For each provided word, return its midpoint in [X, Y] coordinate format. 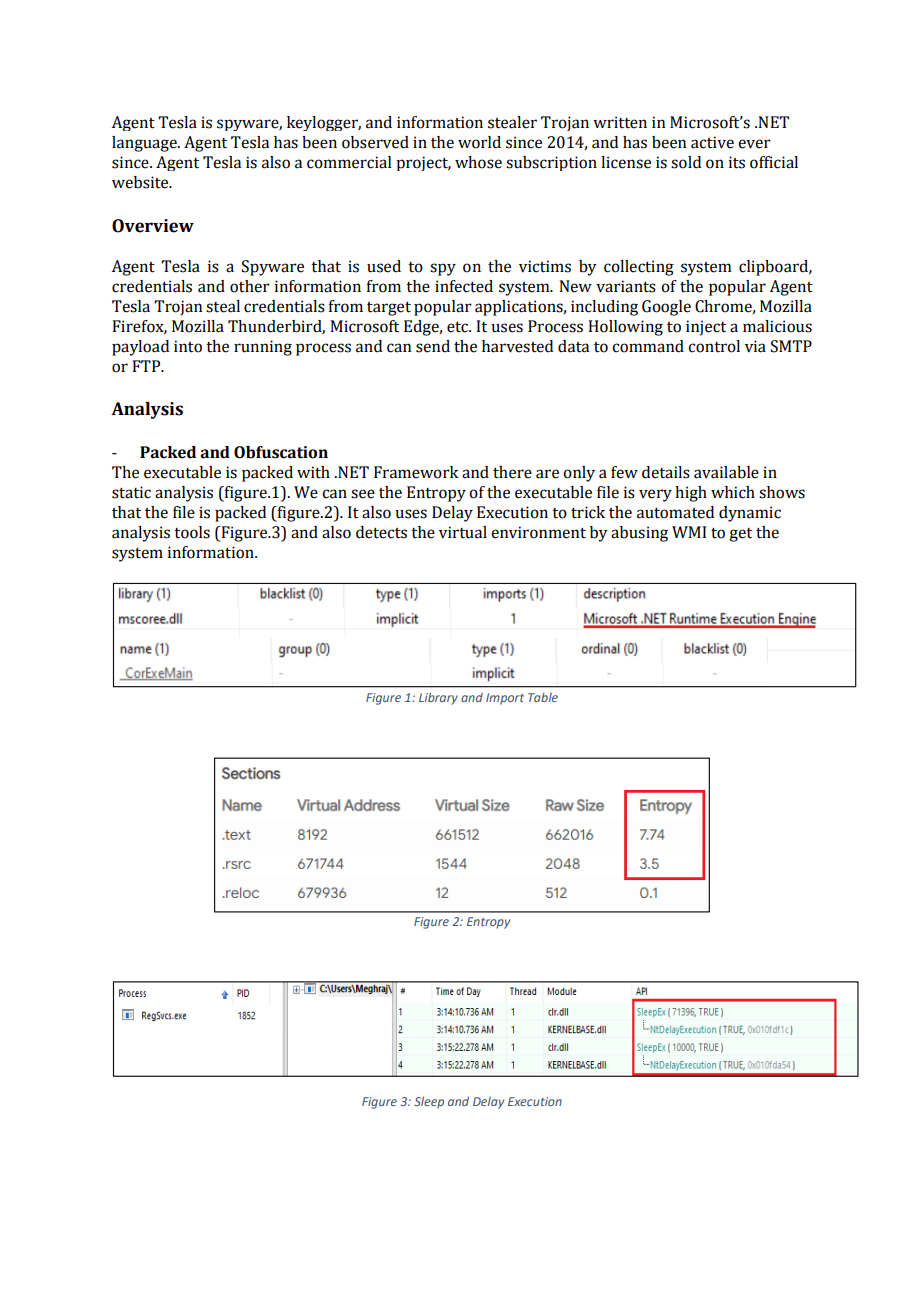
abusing [639, 534]
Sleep [429, 1102]
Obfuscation [281, 452]
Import [505, 699]
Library [438, 698]
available [726, 472]
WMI [689, 532]
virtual [463, 532]
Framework [416, 472]
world [479, 142]
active [712, 142]
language [145, 144]
